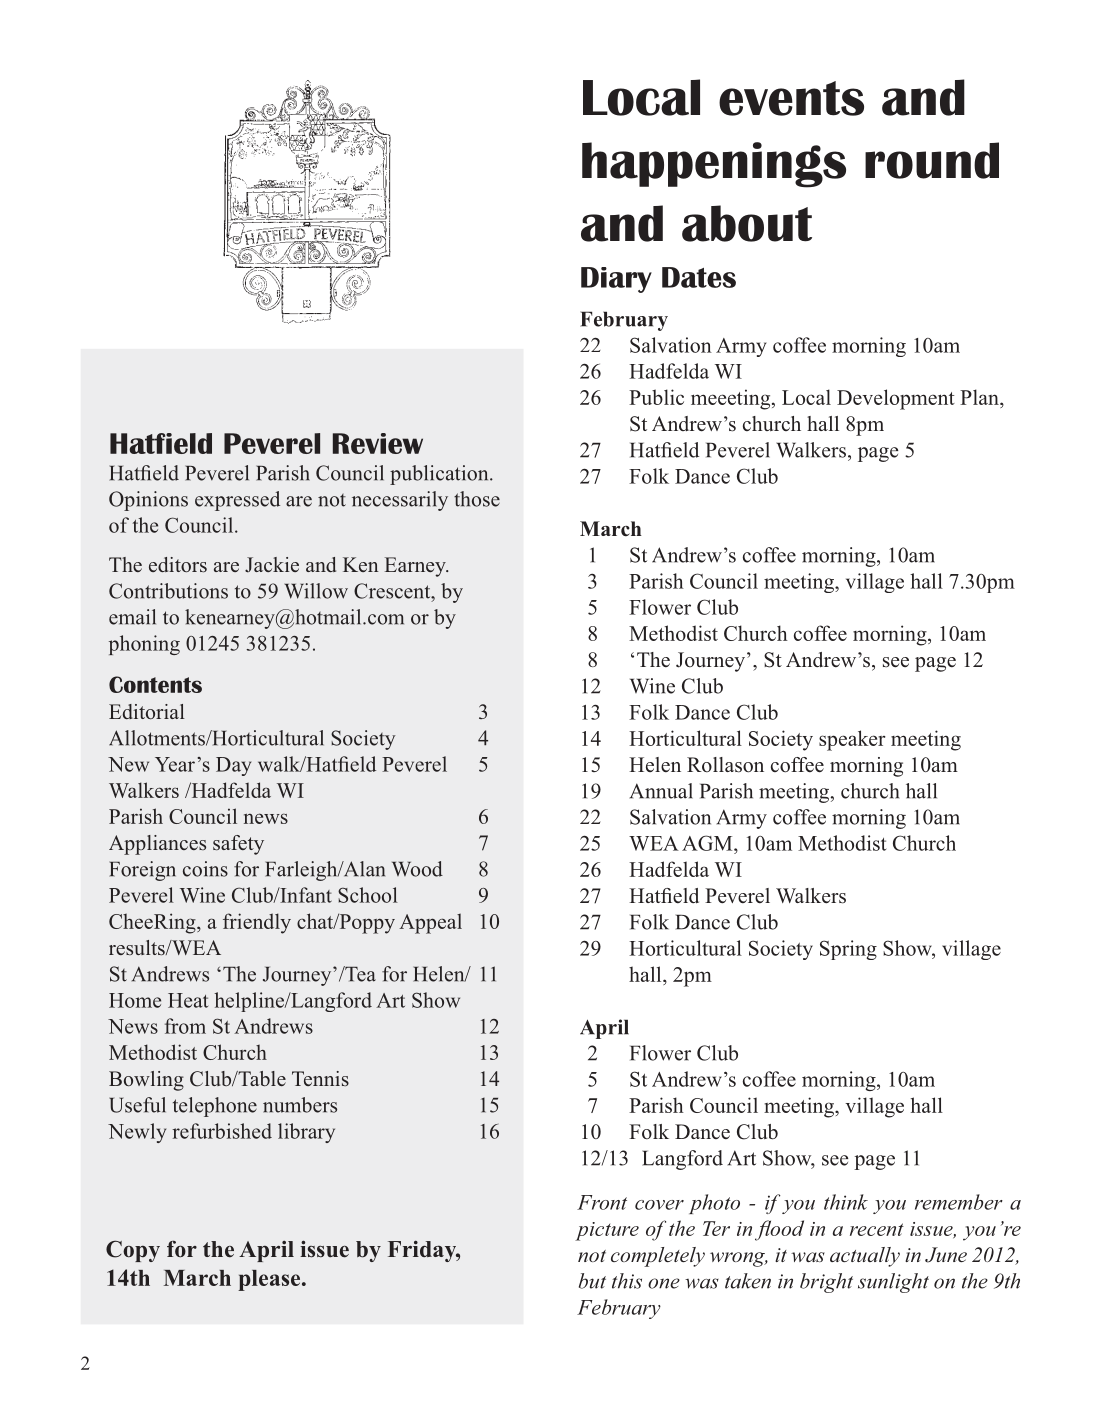  Describe the element at coordinates (616, 280) in the page. I see `Diary` at that location.
